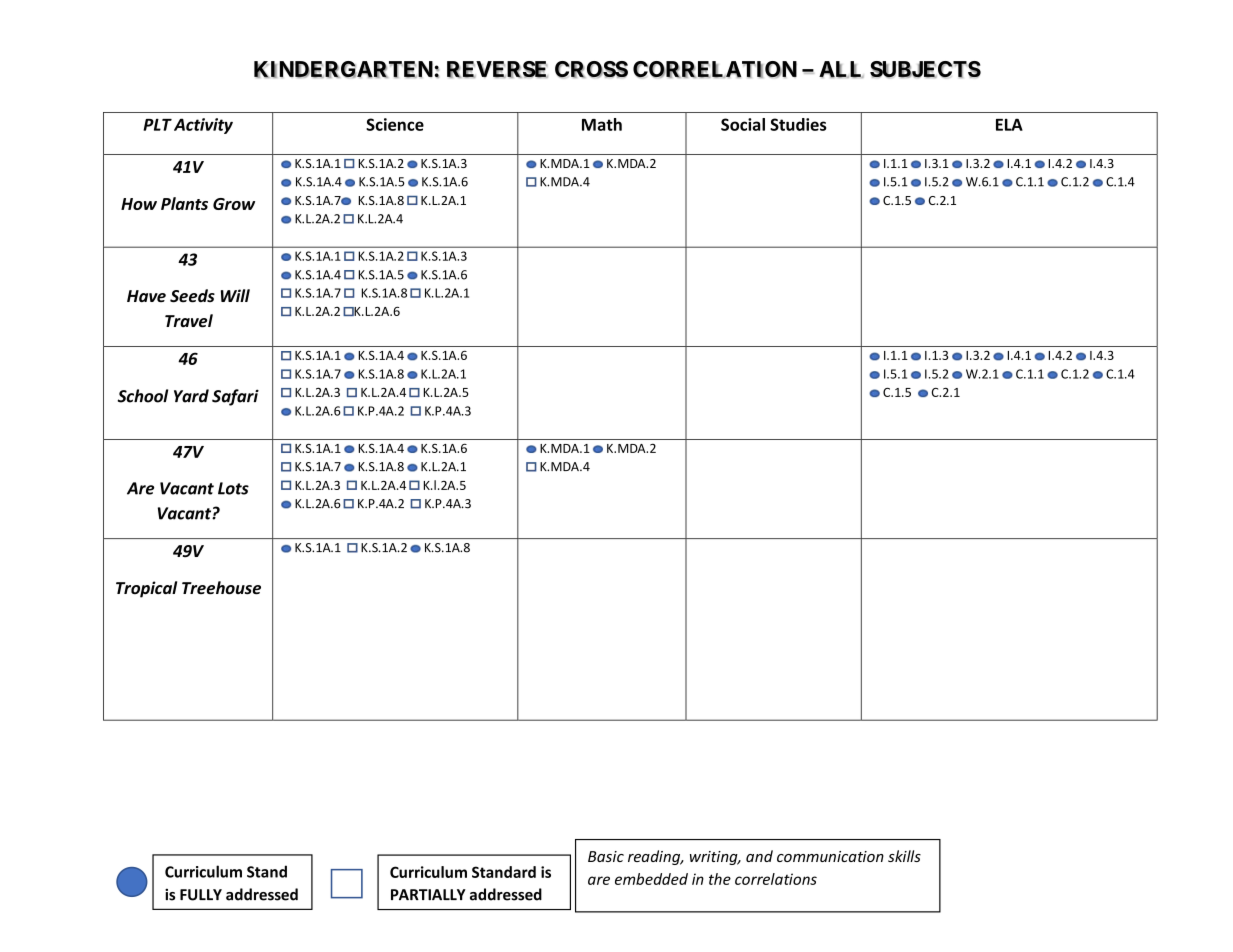  I want to click on Treehouse, so click(221, 588).
